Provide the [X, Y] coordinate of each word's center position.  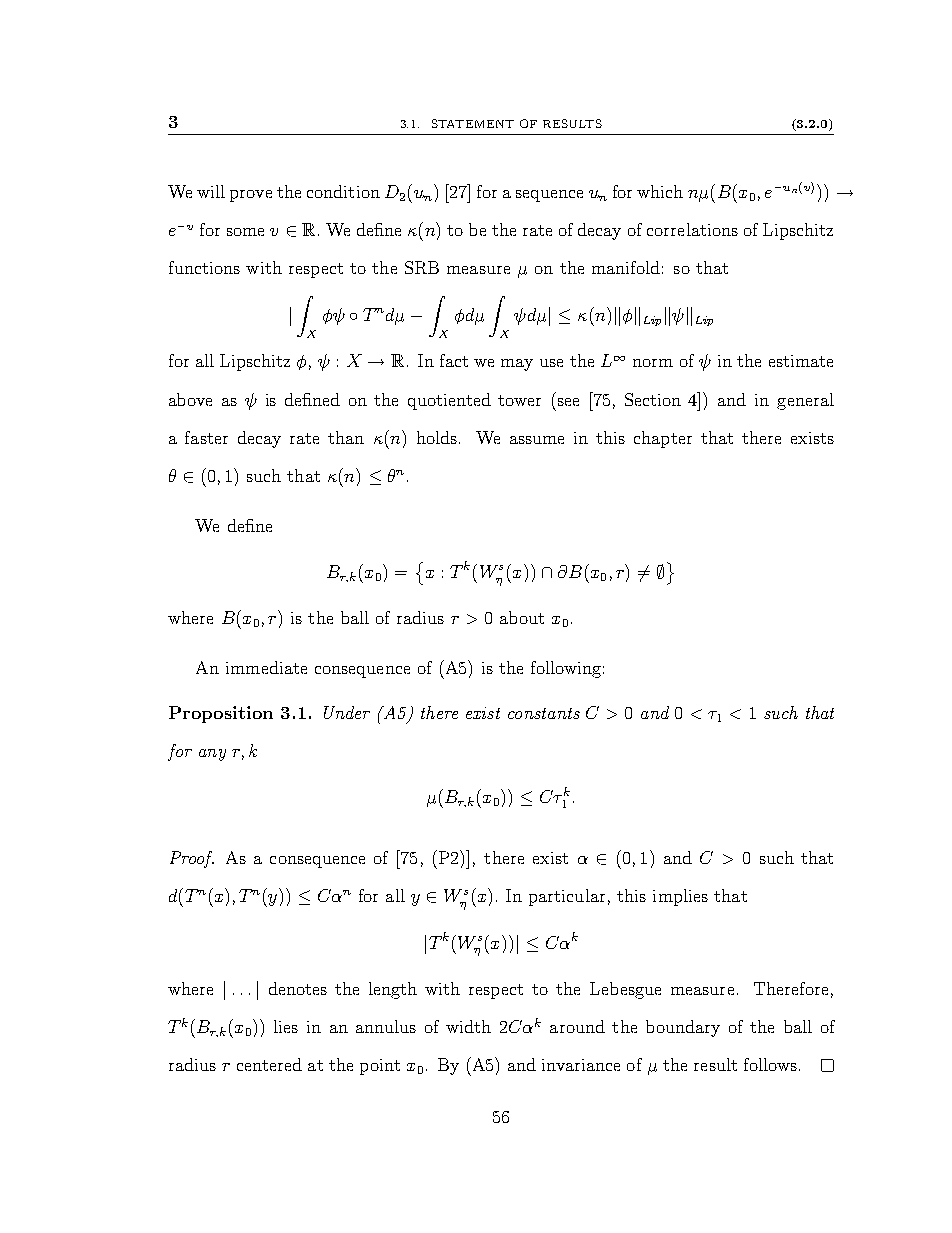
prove [251, 196]
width [468, 1026]
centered [269, 1064]
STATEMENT [473, 123]
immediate [266, 667]
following [566, 669]
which [660, 191]
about [522, 617]
